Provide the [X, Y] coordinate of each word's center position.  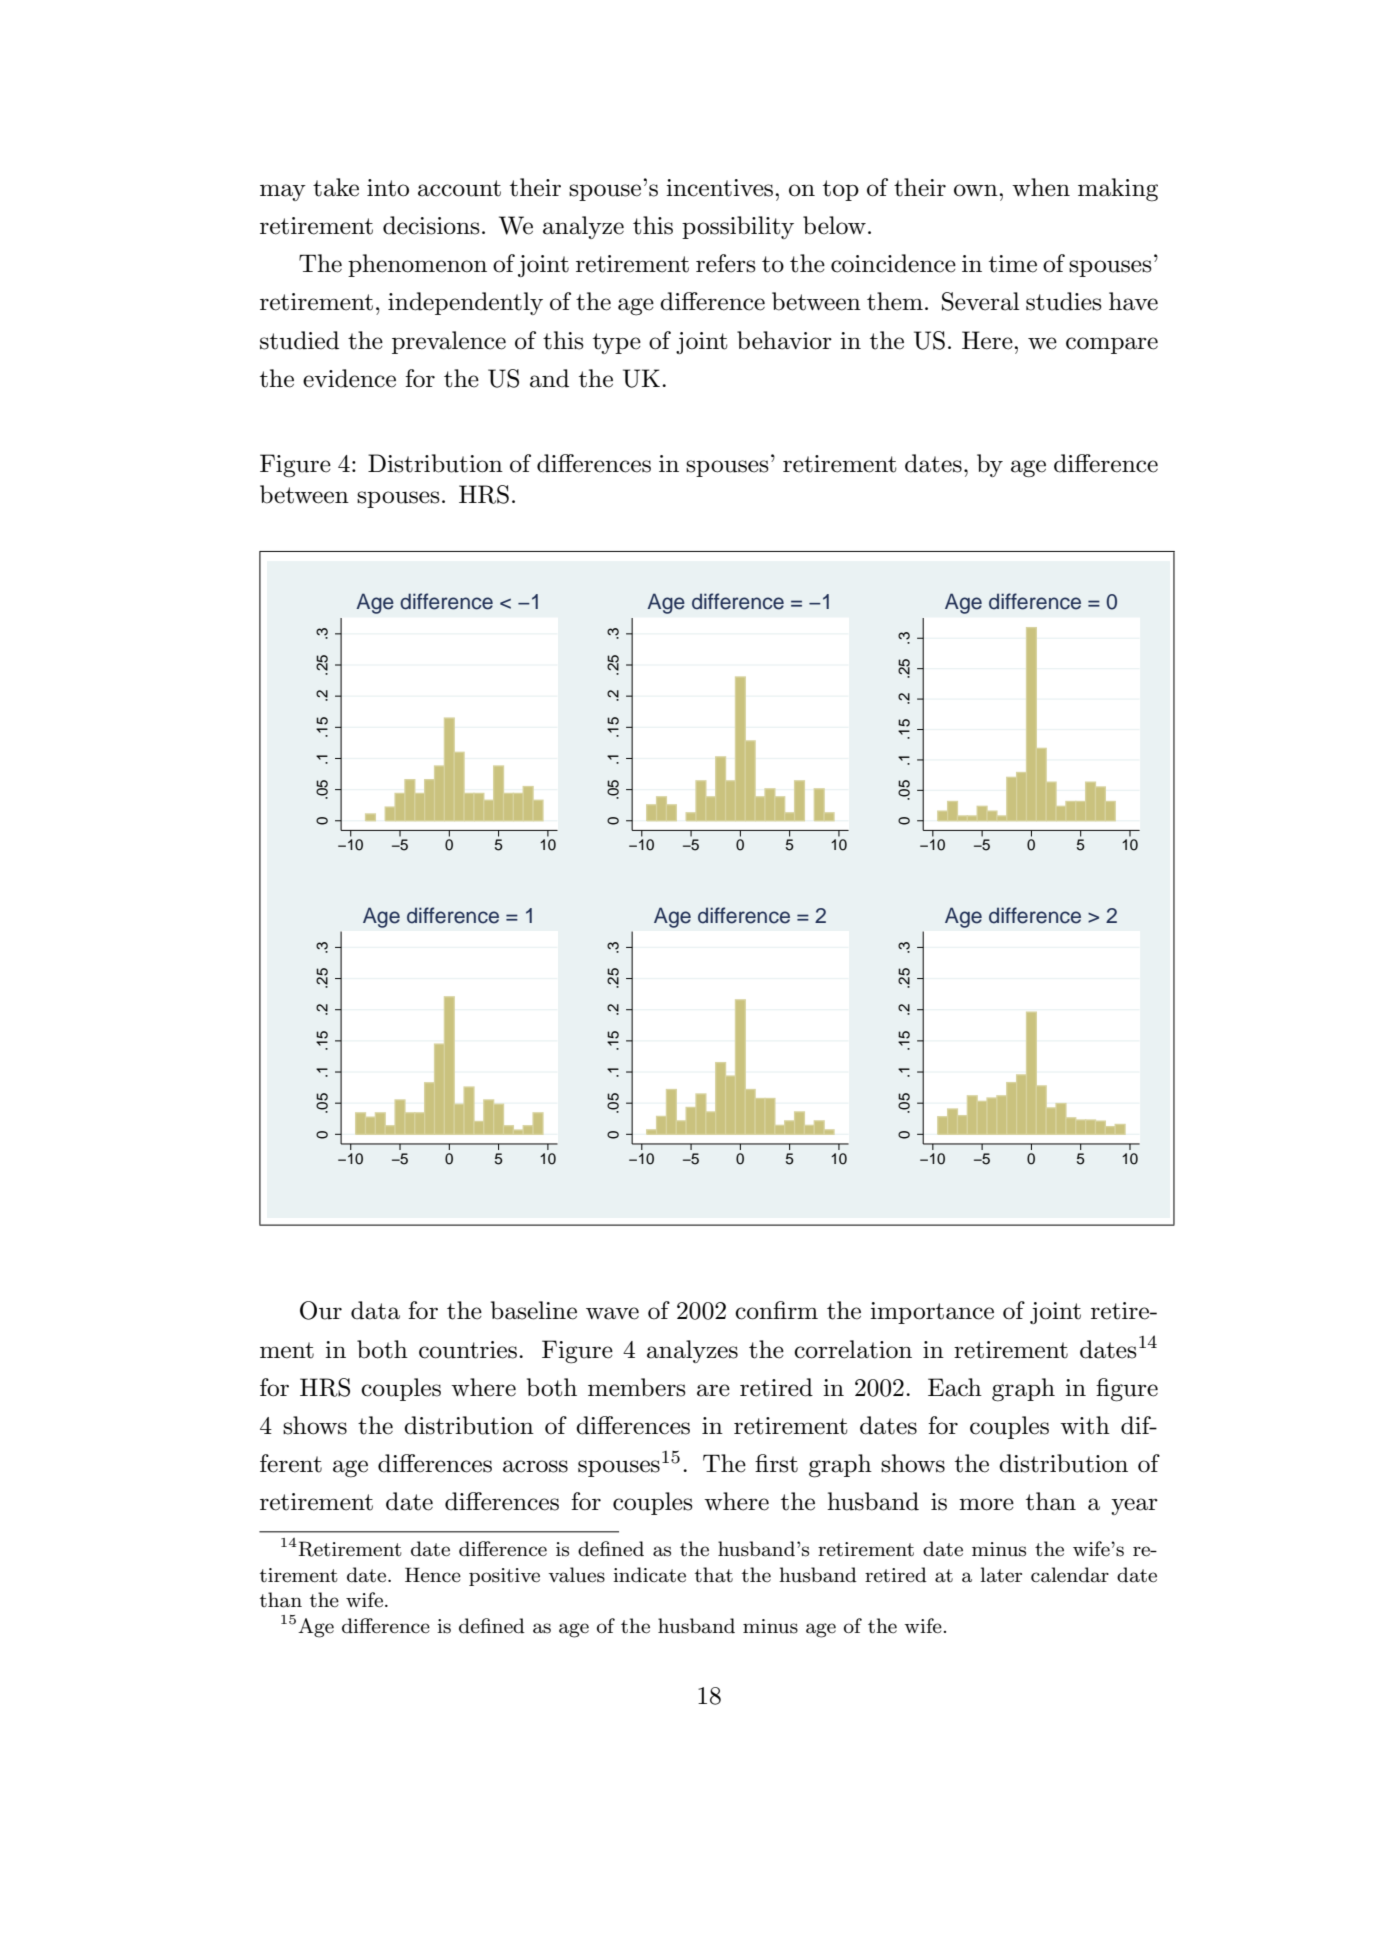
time [1013, 264]
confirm [776, 1310]
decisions [431, 225]
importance [932, 1313]
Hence [433, 1575]
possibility [738, 227]
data [375, 1310]
